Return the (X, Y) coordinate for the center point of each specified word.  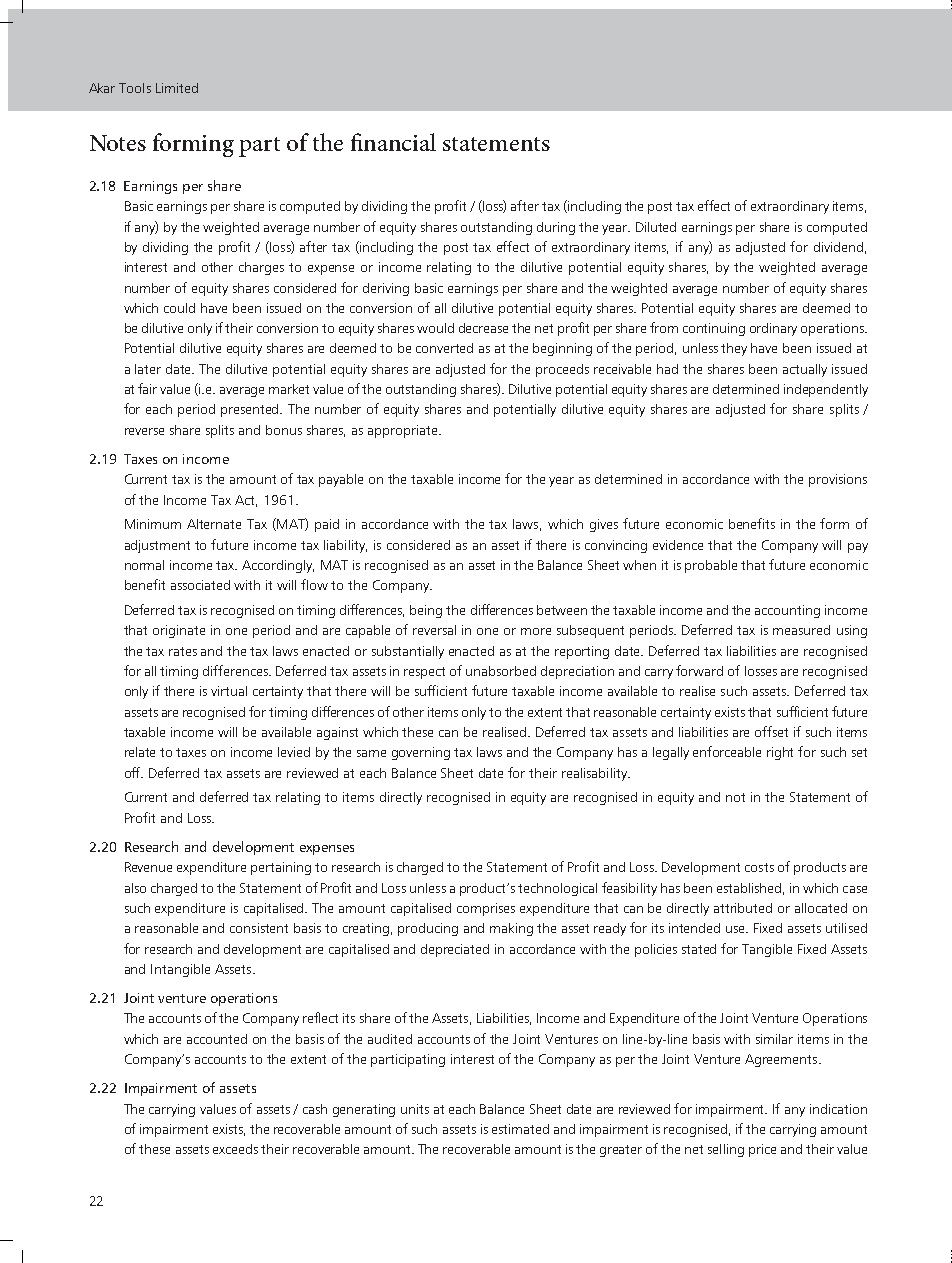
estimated (520, 1129)
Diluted (656, 227)
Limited (177, 88)
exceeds (235, 1149)
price (762, 1150)
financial (393, 142)
